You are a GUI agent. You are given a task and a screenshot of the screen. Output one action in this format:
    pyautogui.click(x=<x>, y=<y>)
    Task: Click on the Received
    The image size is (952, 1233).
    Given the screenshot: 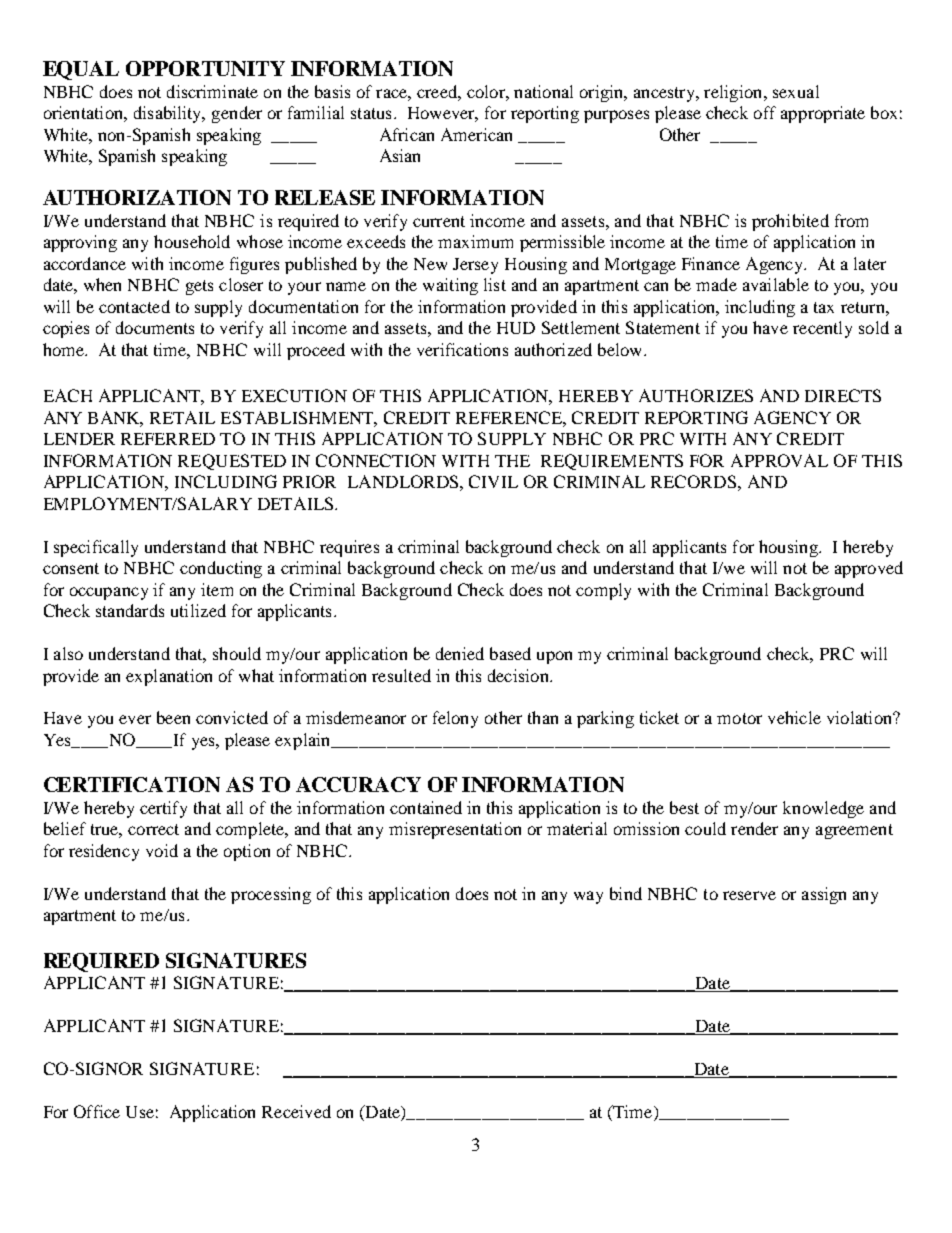 What is the action you would take?
    pyautogui.click(x=296, y=1111)
